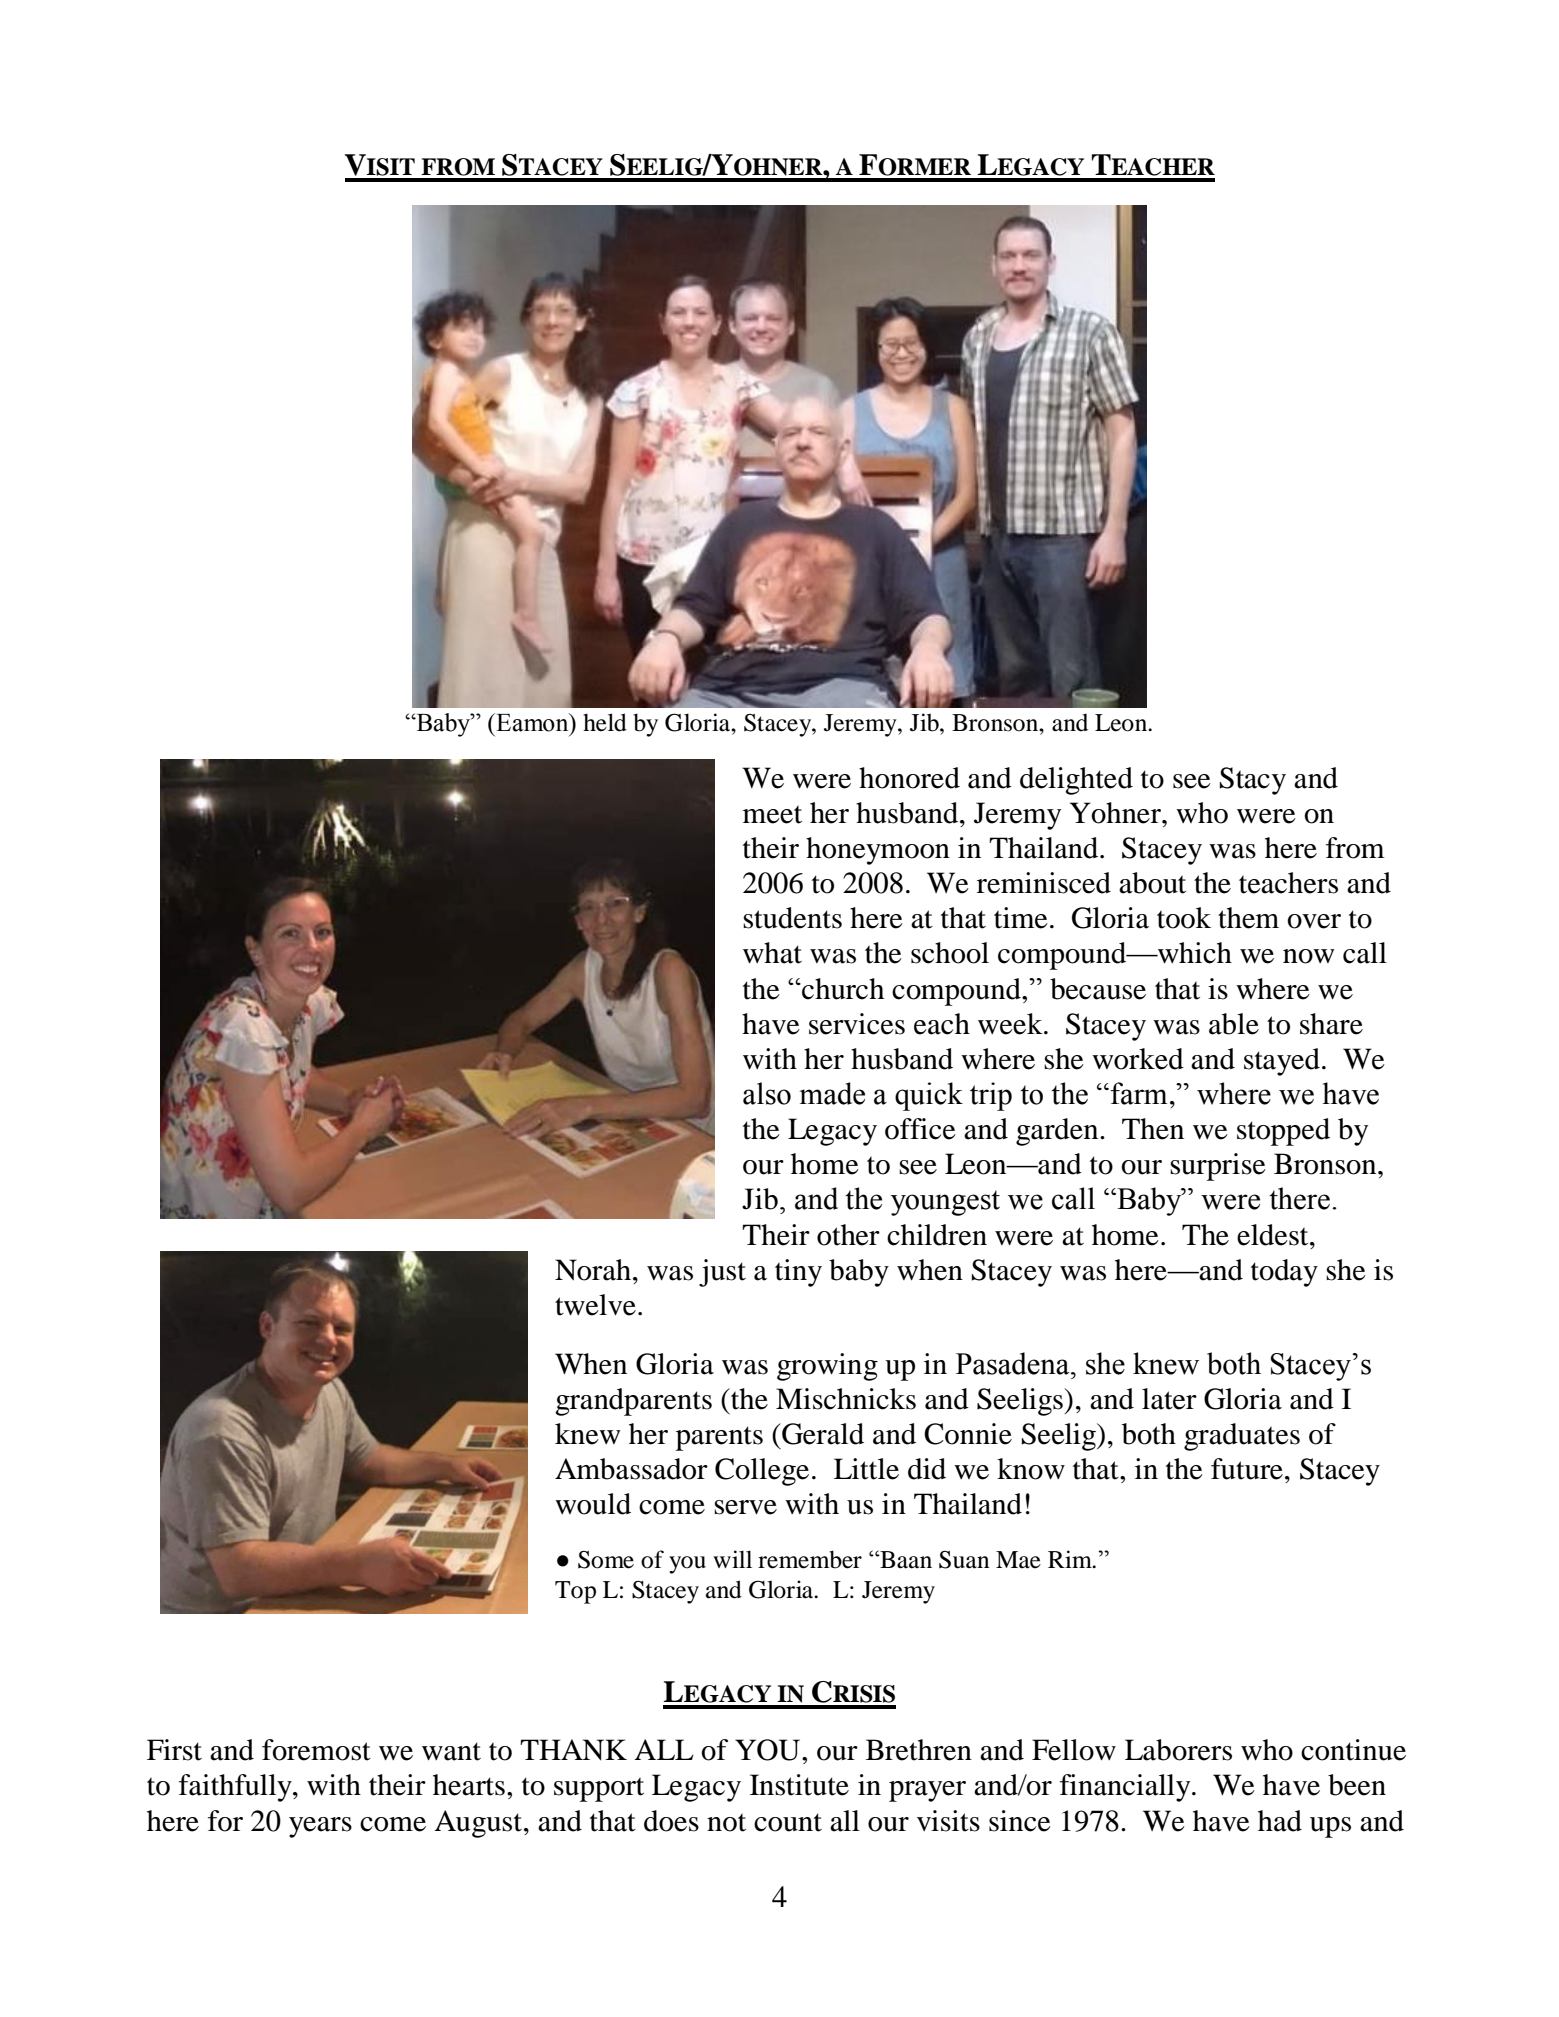  Describe the element at coordinates (532, 722) in the screenshot. I see `Eamon` at that location.
